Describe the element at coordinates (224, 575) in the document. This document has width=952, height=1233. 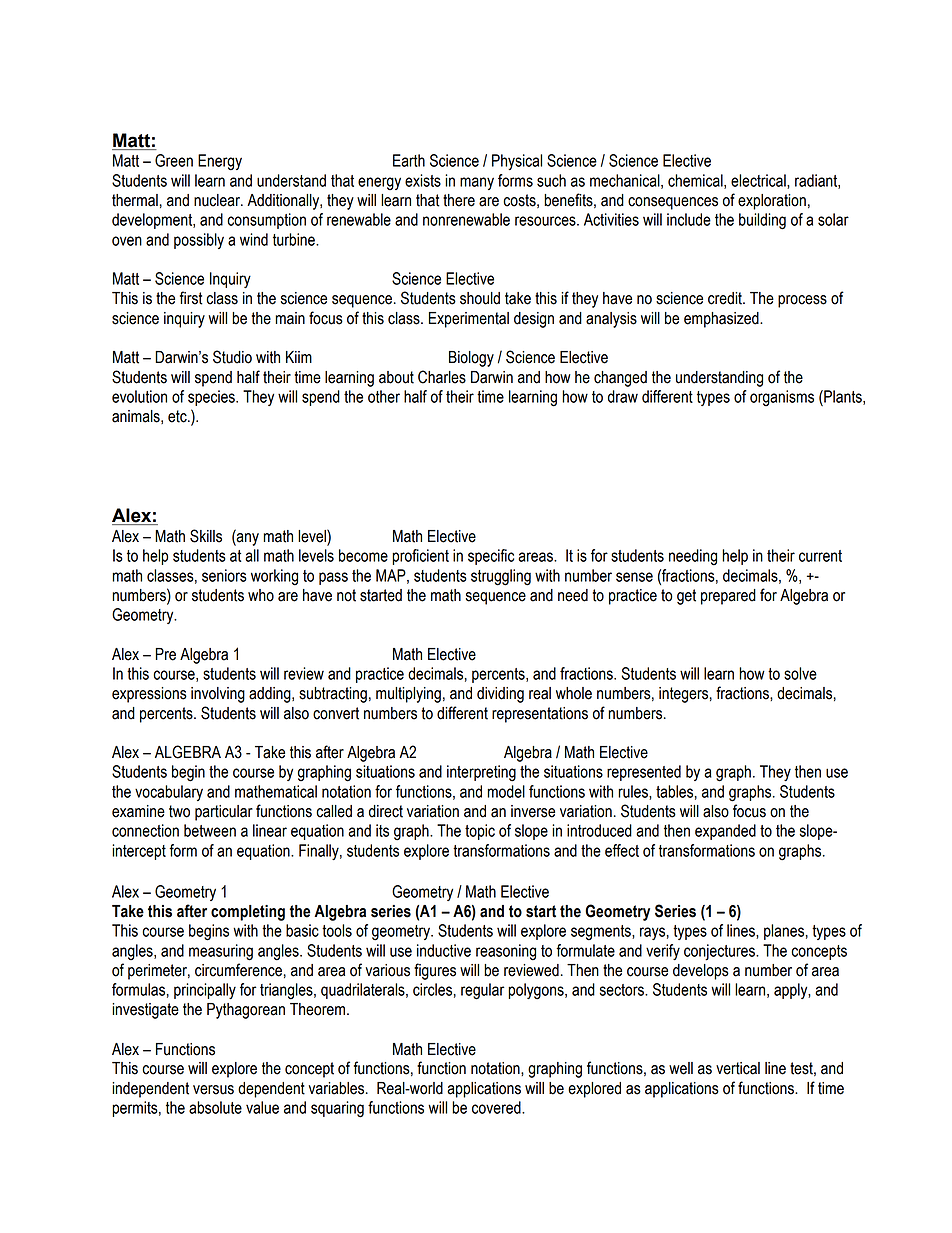
I see `seniors` at that location.
